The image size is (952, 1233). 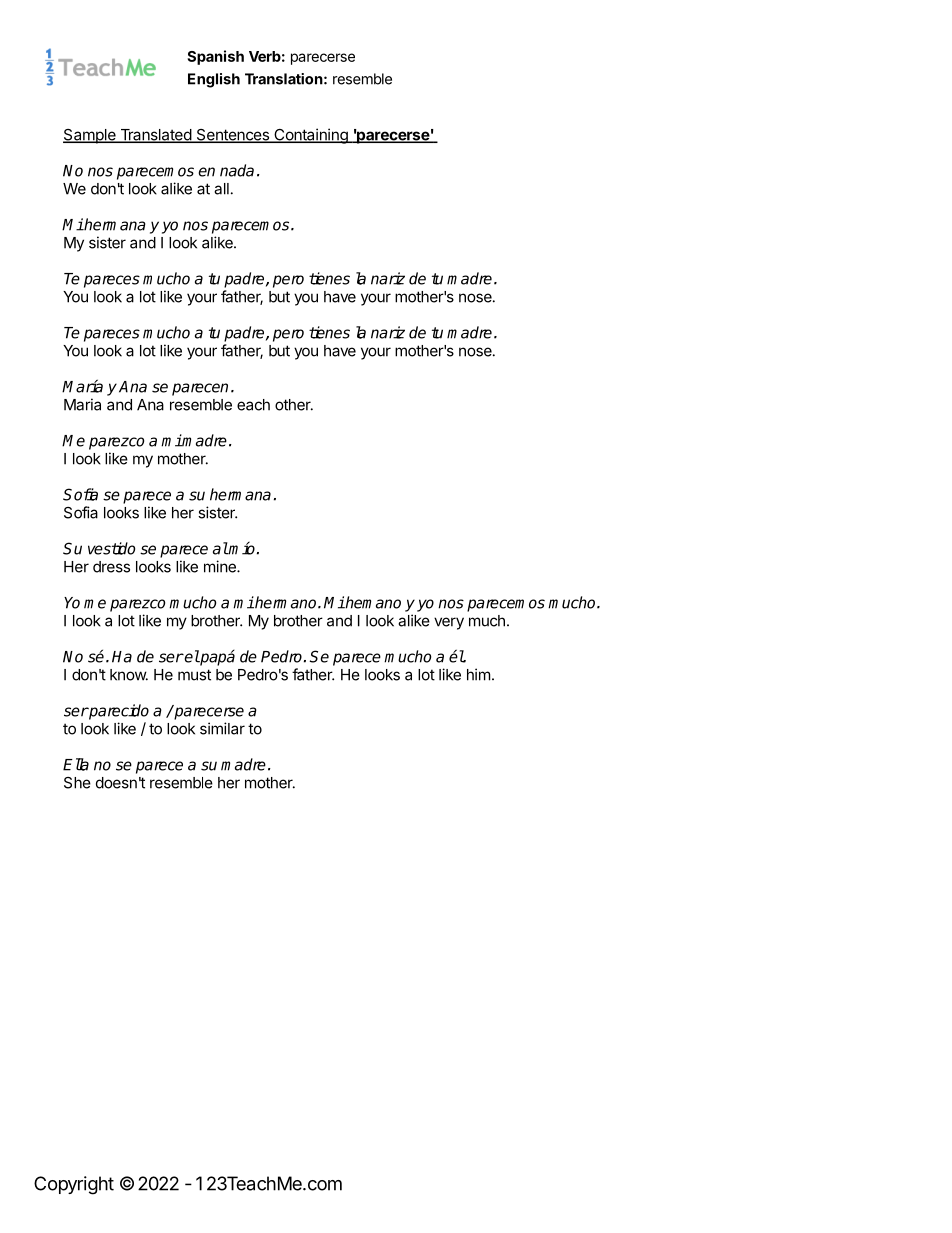 I want to click on Containing, so click(x=311, y=136).
